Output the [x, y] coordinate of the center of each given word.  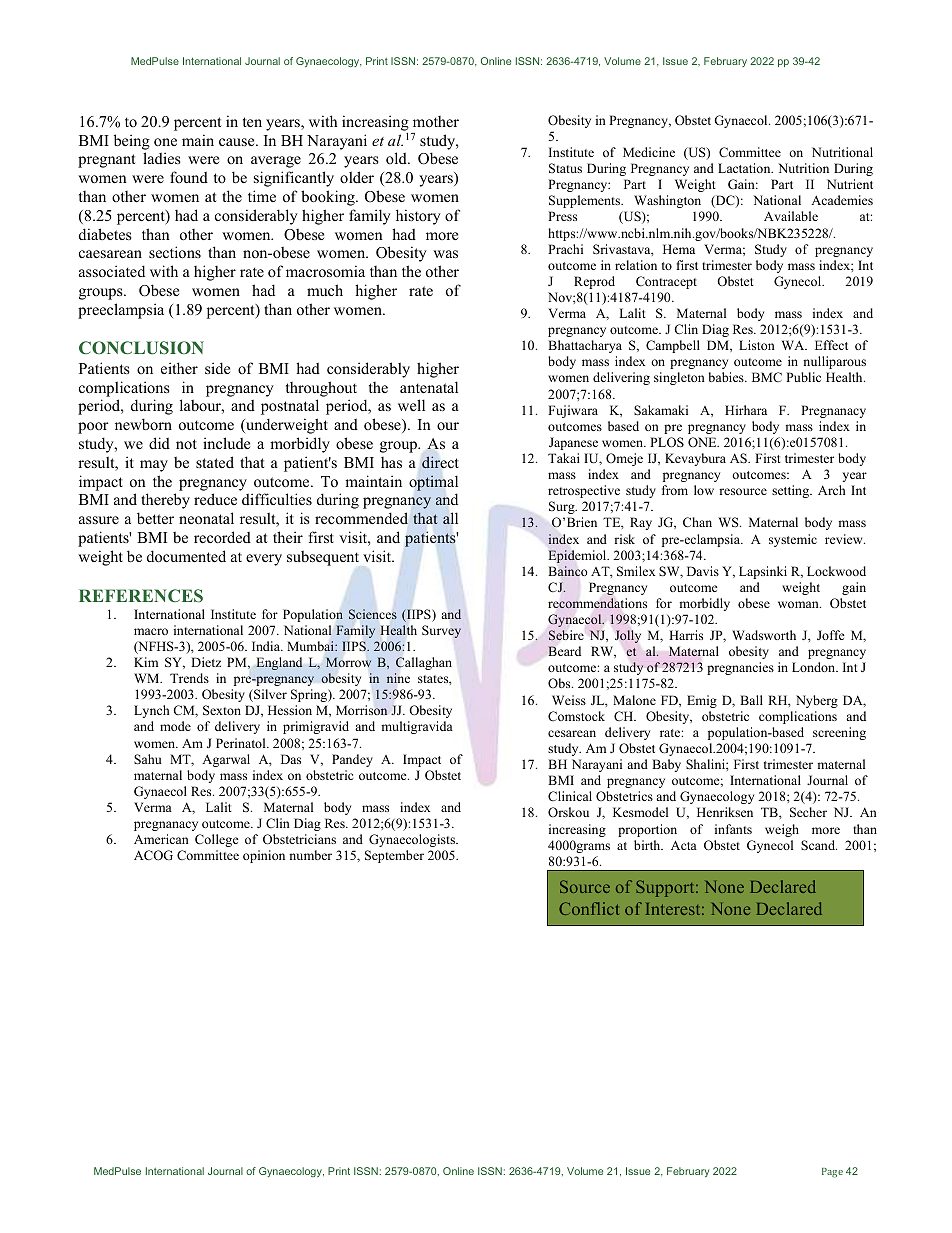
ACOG [153, 855]
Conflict [589, 908]
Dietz [206, 662]
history [418, 217]
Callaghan [424, 663]
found [189, 177]
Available [791, 216]
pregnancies [740, 668]
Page [832, 1173]
